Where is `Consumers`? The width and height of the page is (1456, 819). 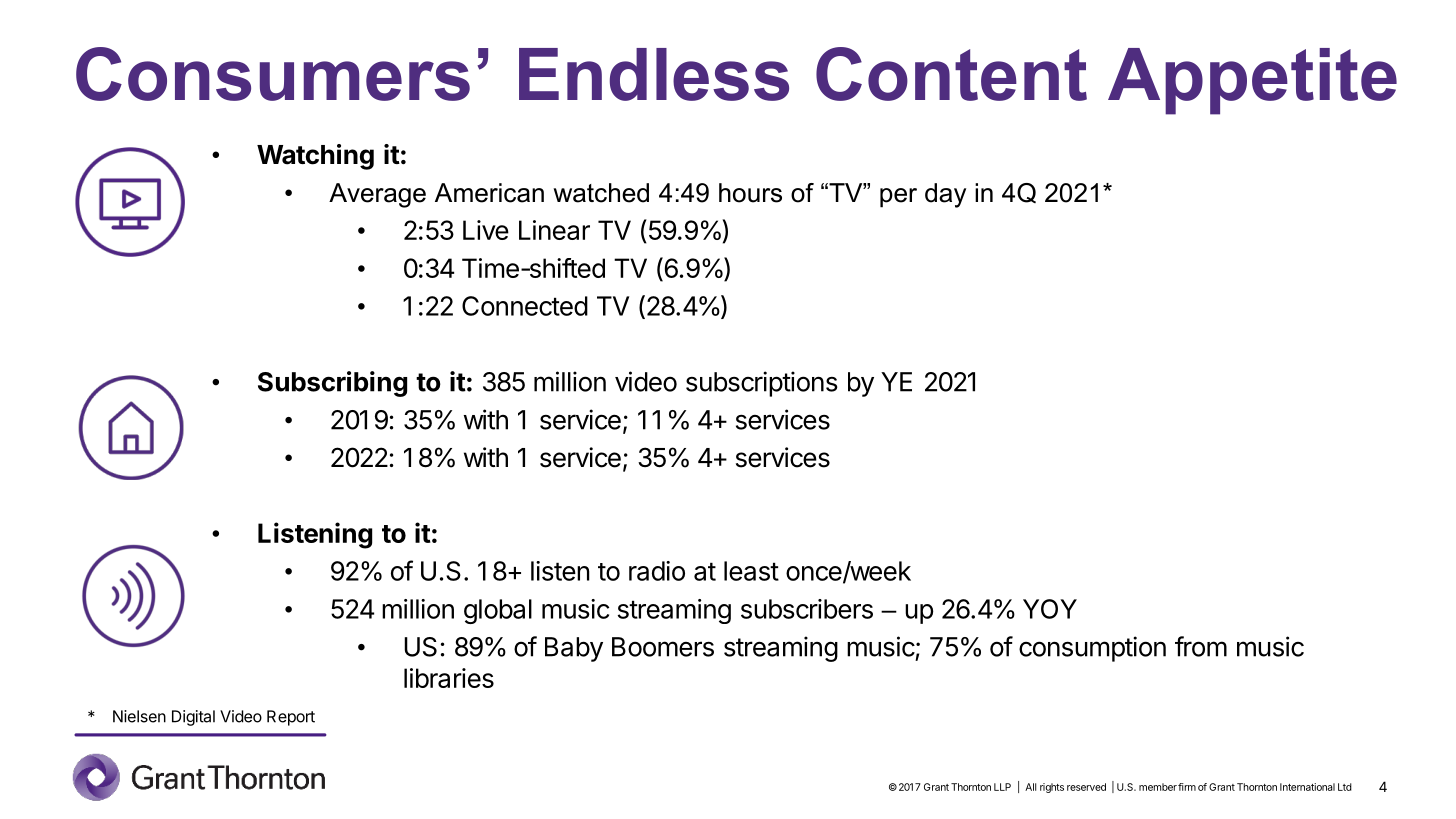
Consumers is located at coordinates (273, 74).
